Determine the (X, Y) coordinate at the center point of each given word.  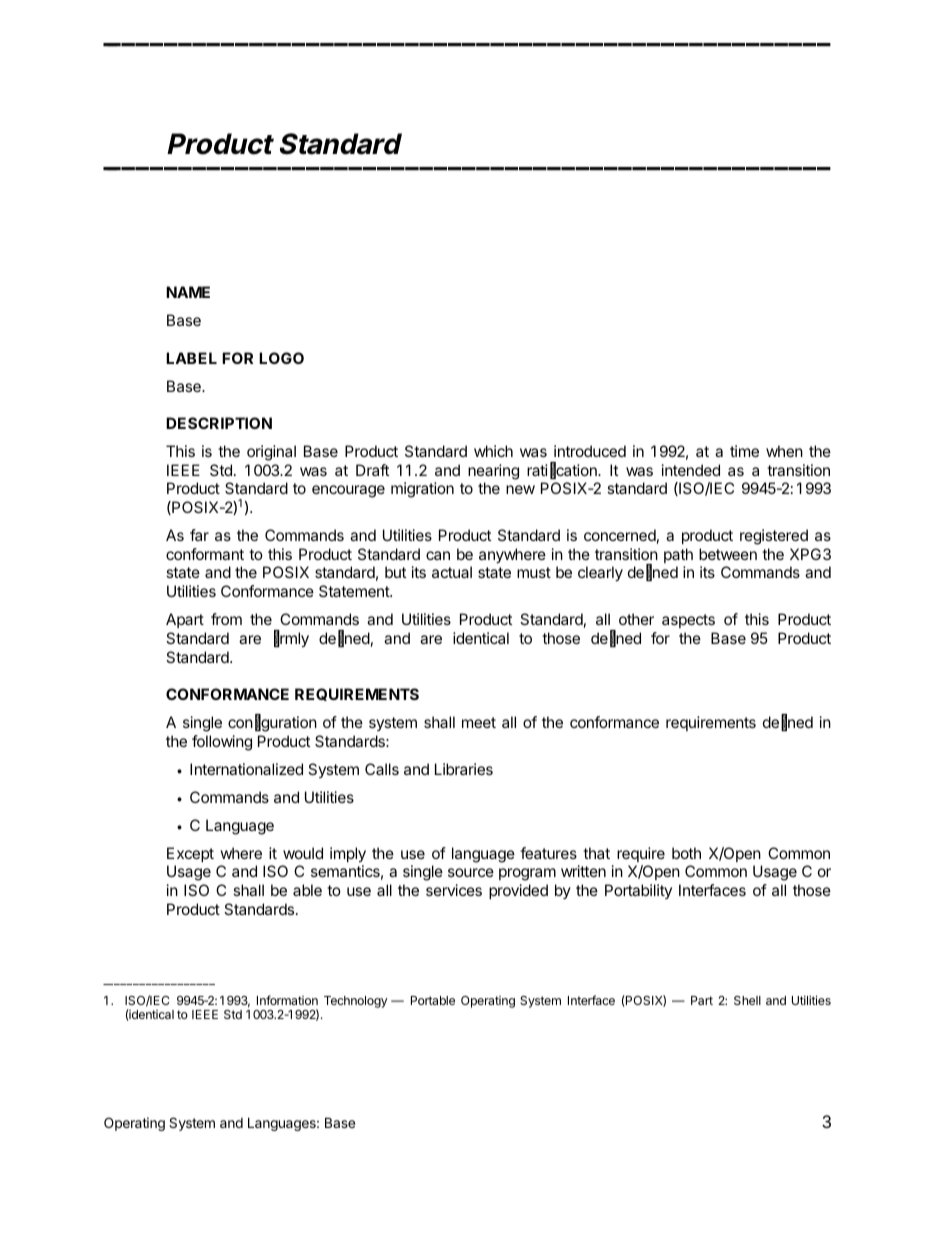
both (686, 853)
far (199, 535)
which (493, 451)
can (438, 555)
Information (287, 1000)
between (728, 554)
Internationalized (246, 769)
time (744, 451)
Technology (356, 1002)
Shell (747, 1000)
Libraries (464, 769)
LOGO (281, 358)
